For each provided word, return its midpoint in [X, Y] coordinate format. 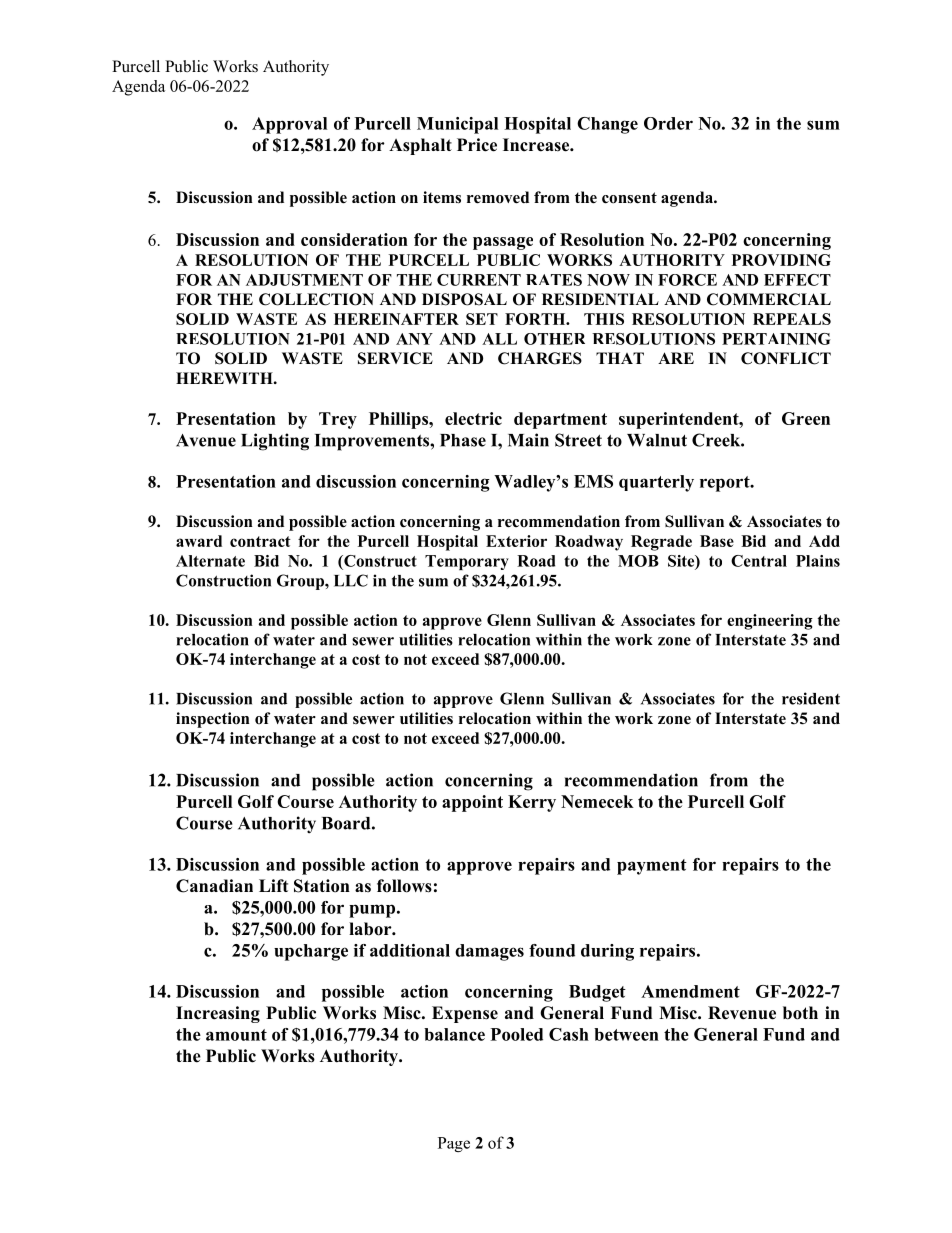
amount [236, 1035]
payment [652, 867]
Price [477, 145]
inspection [213, 720]
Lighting [275, 442]
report [726, 484]
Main [528, 440]
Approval [289, 125]
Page [454, 1144]
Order [668, 123]
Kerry [532, 803]
